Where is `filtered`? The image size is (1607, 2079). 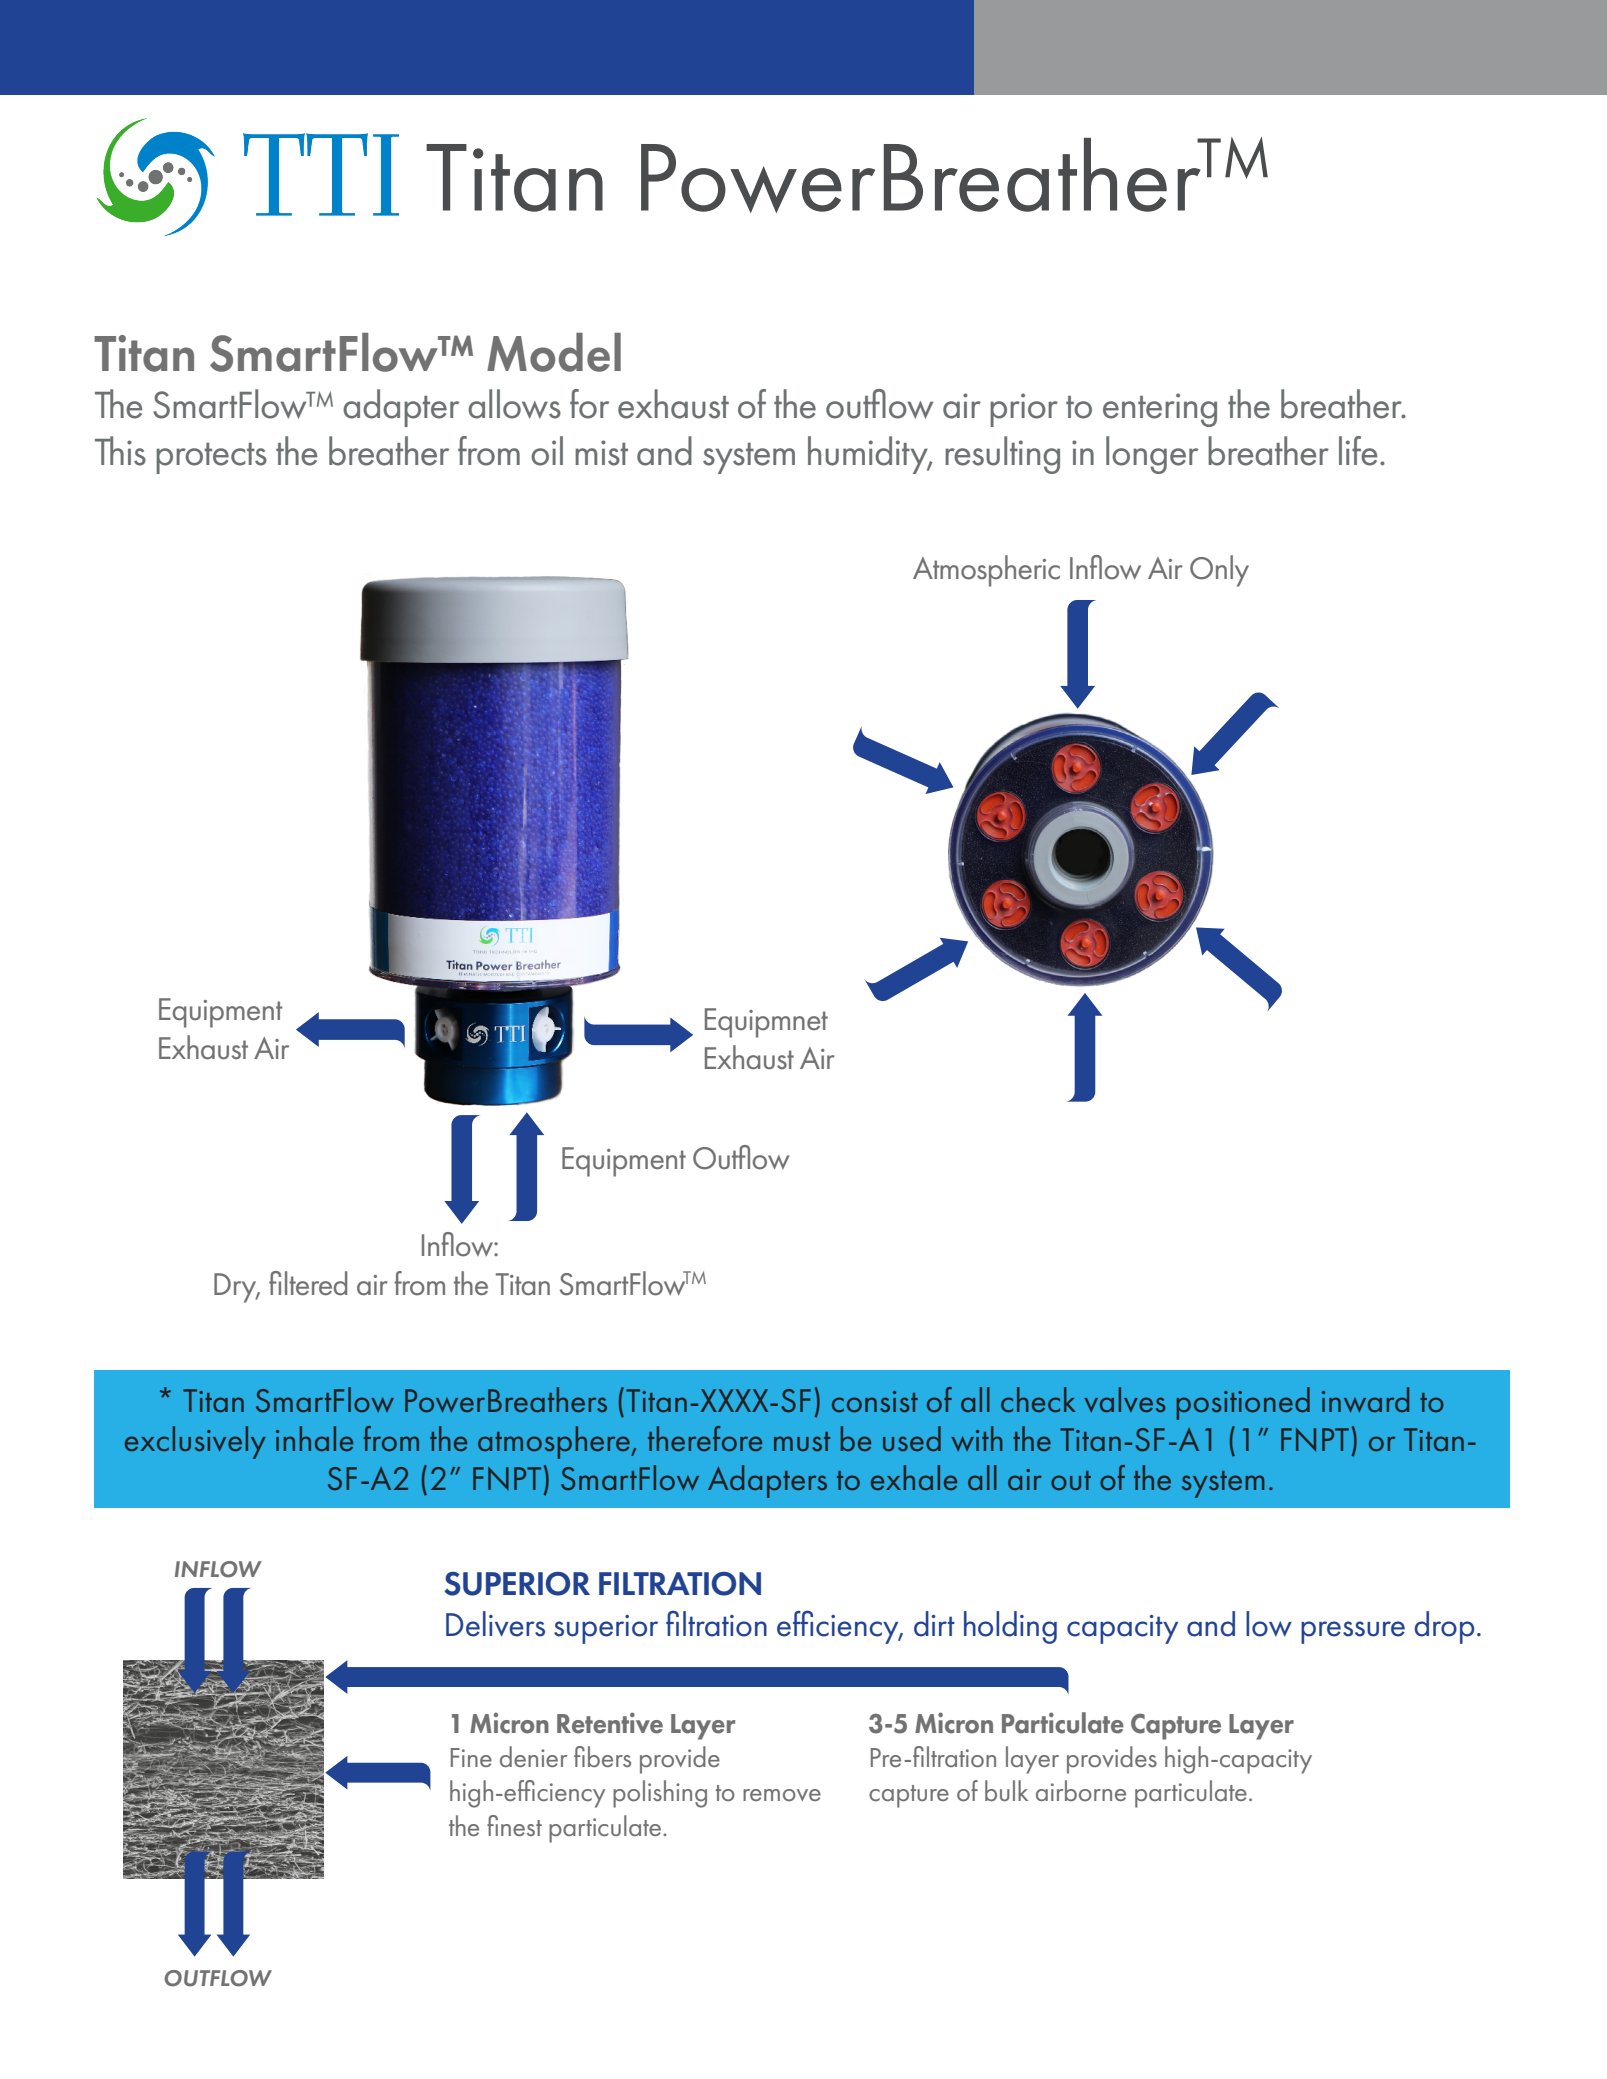
filtered is located at coordinates (308, 1283).
